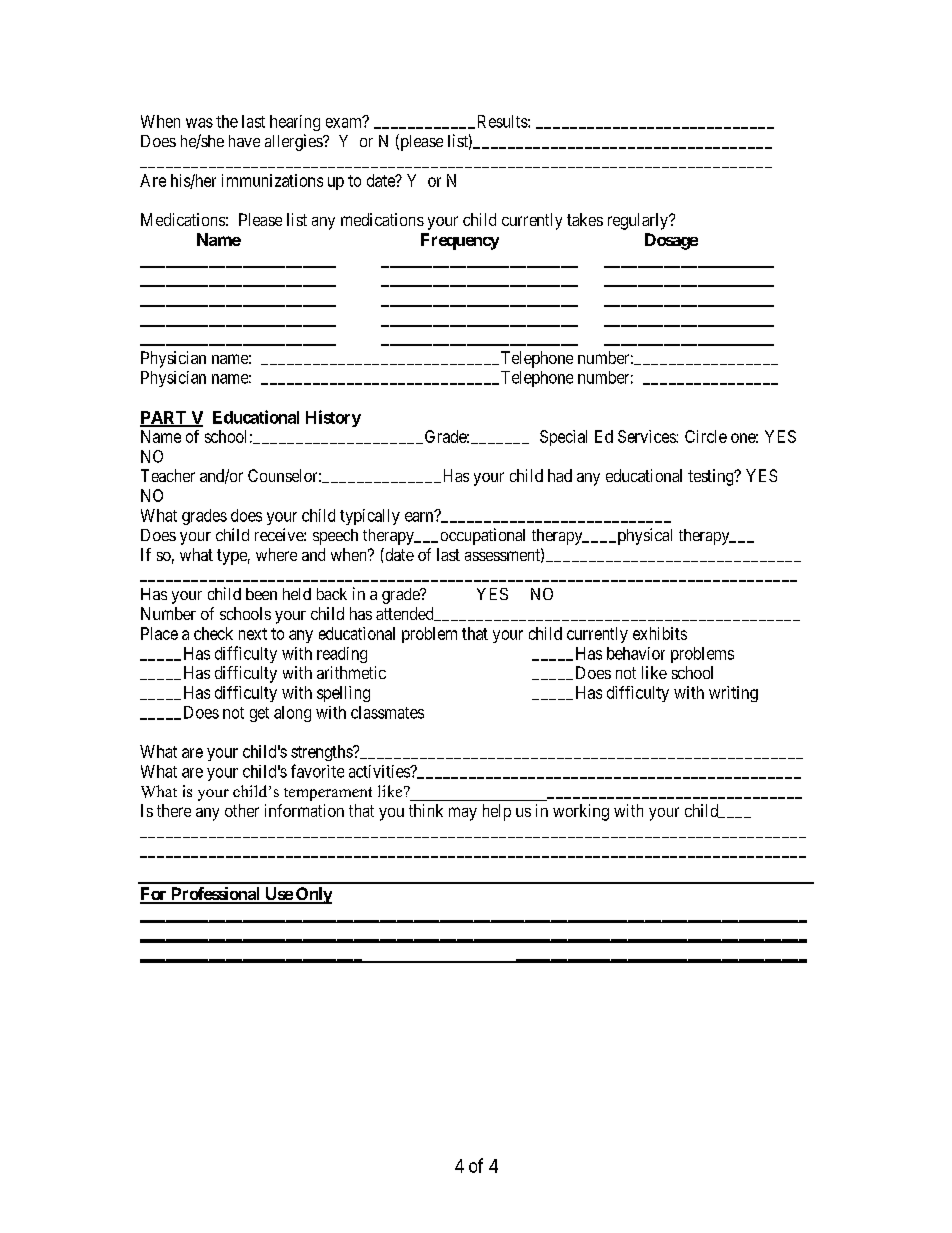 Image resolution: width=952 pixels, height=1233 pixels. I want to click on testing, so click(712, 477).
